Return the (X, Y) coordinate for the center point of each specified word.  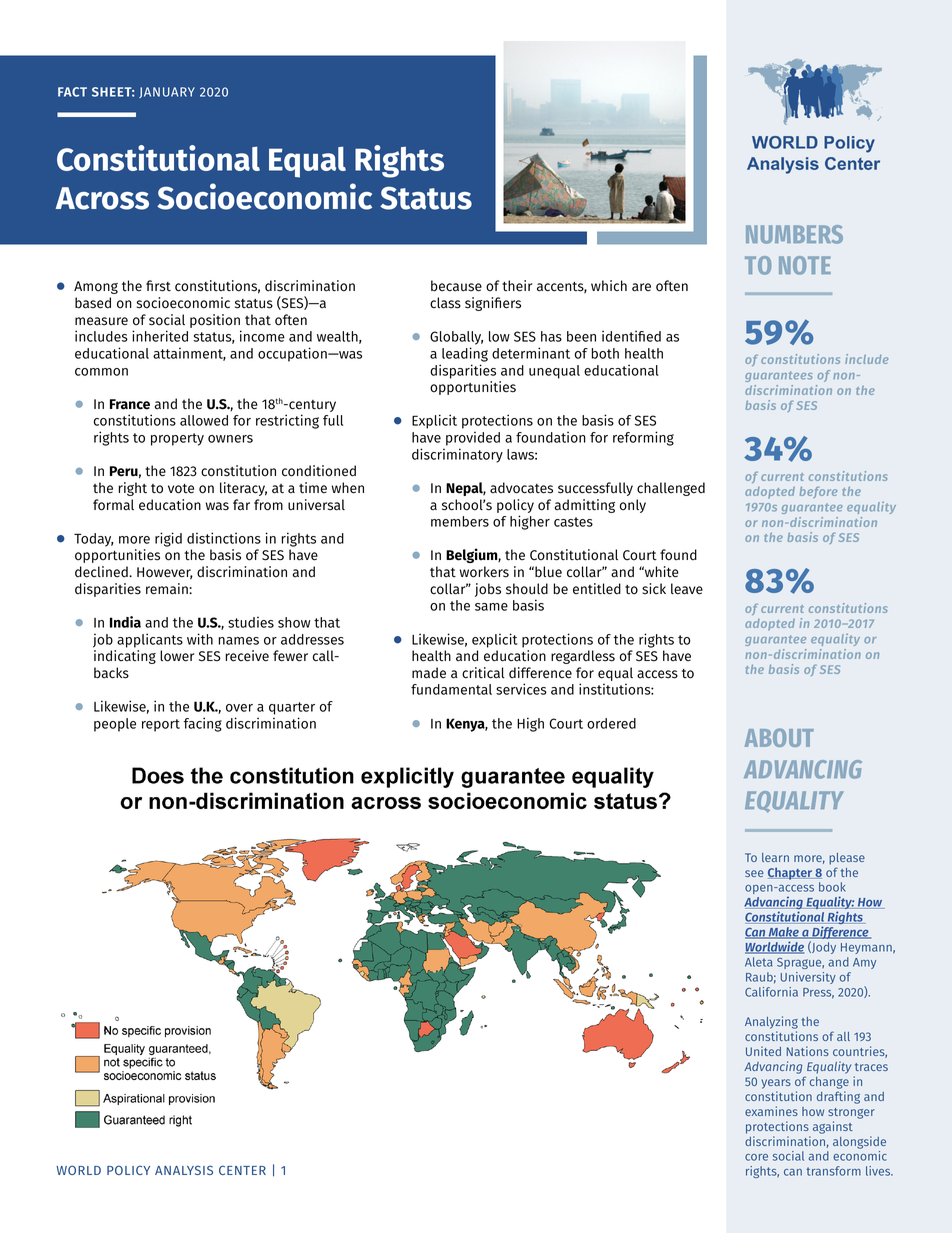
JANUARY (167, 92)
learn (775, 857)
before (818, 492)
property (177, 439)
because (456, 286)
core (756, 1157)
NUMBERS (794, 234)
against (833, 1127)
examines (771, 1111)
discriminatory (457, 455)
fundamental (451, 689)
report (161, 725)
